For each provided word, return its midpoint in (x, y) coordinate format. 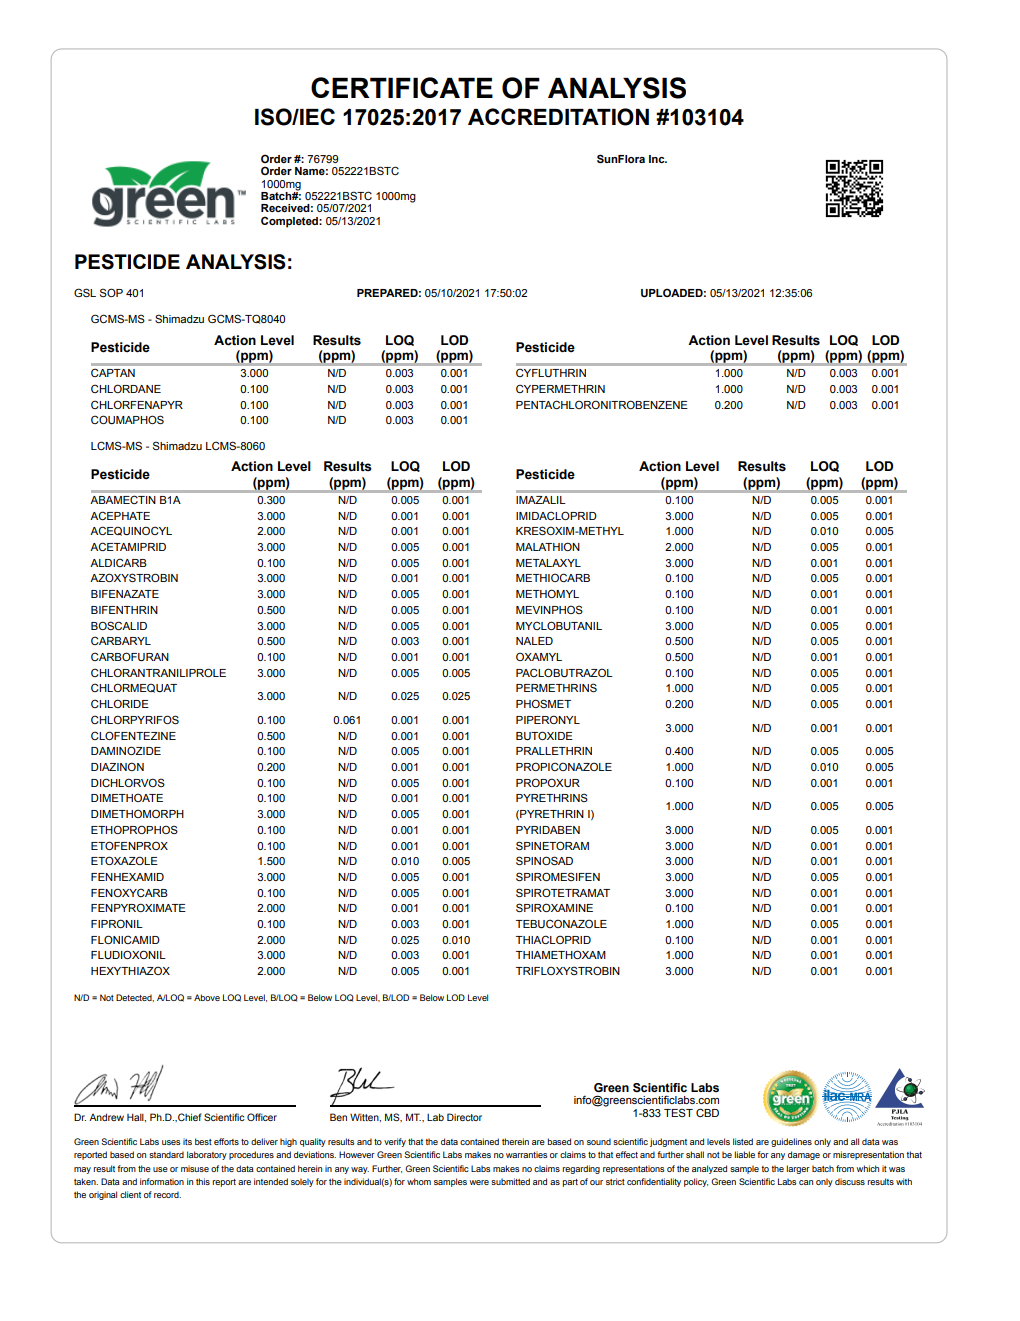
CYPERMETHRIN (560, 388)
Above (207, 997)
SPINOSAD (544, 860)
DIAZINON (117, 766)
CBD (707, 1112)
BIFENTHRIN (124, 610)
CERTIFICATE (402, 87)
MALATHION (548, 546)
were (479, 1182)
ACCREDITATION (558, 117)
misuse (195, 1168)
